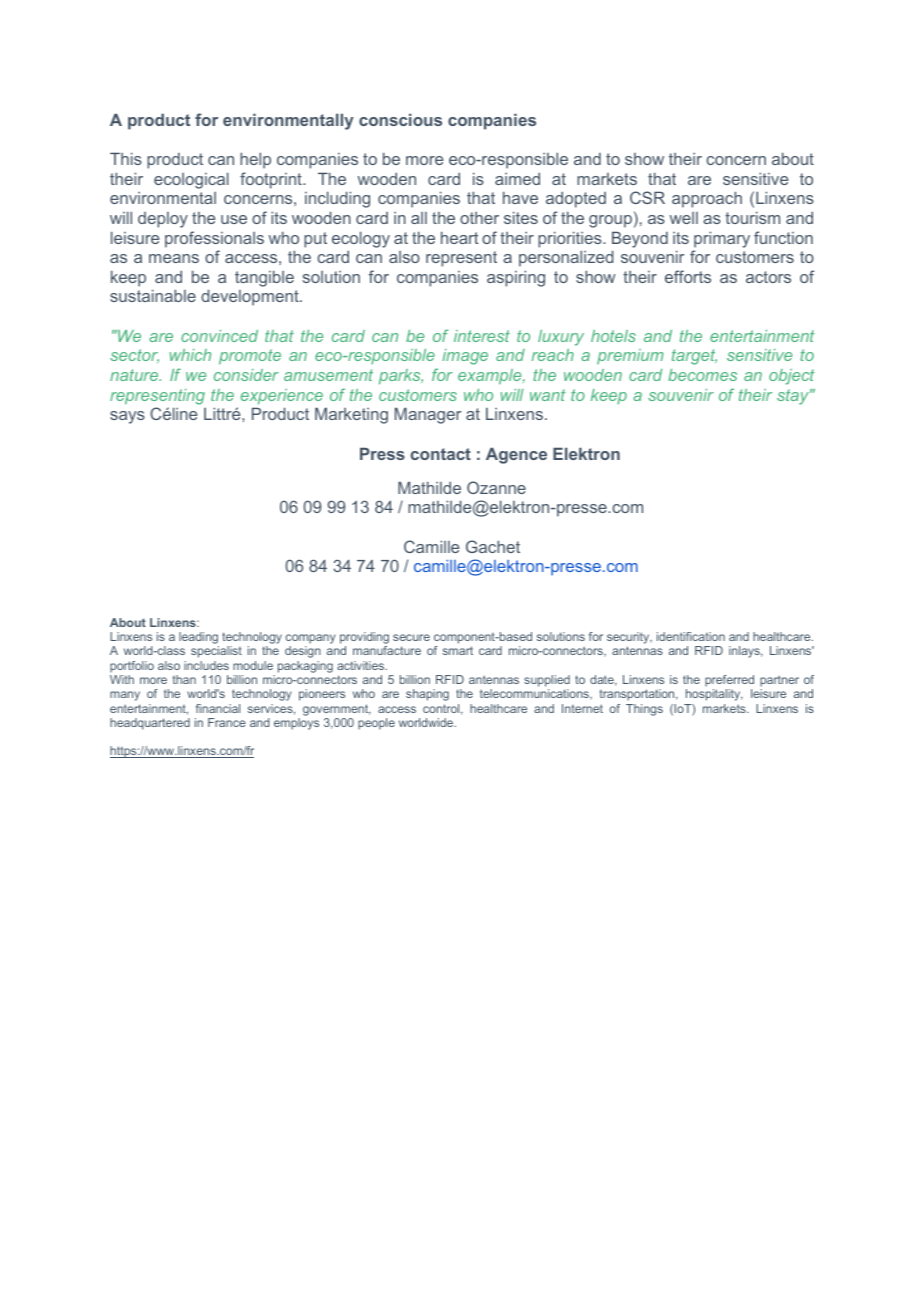  Describe the element at coordinates (255, 160) in the screenshot. I see `help` at that location.
